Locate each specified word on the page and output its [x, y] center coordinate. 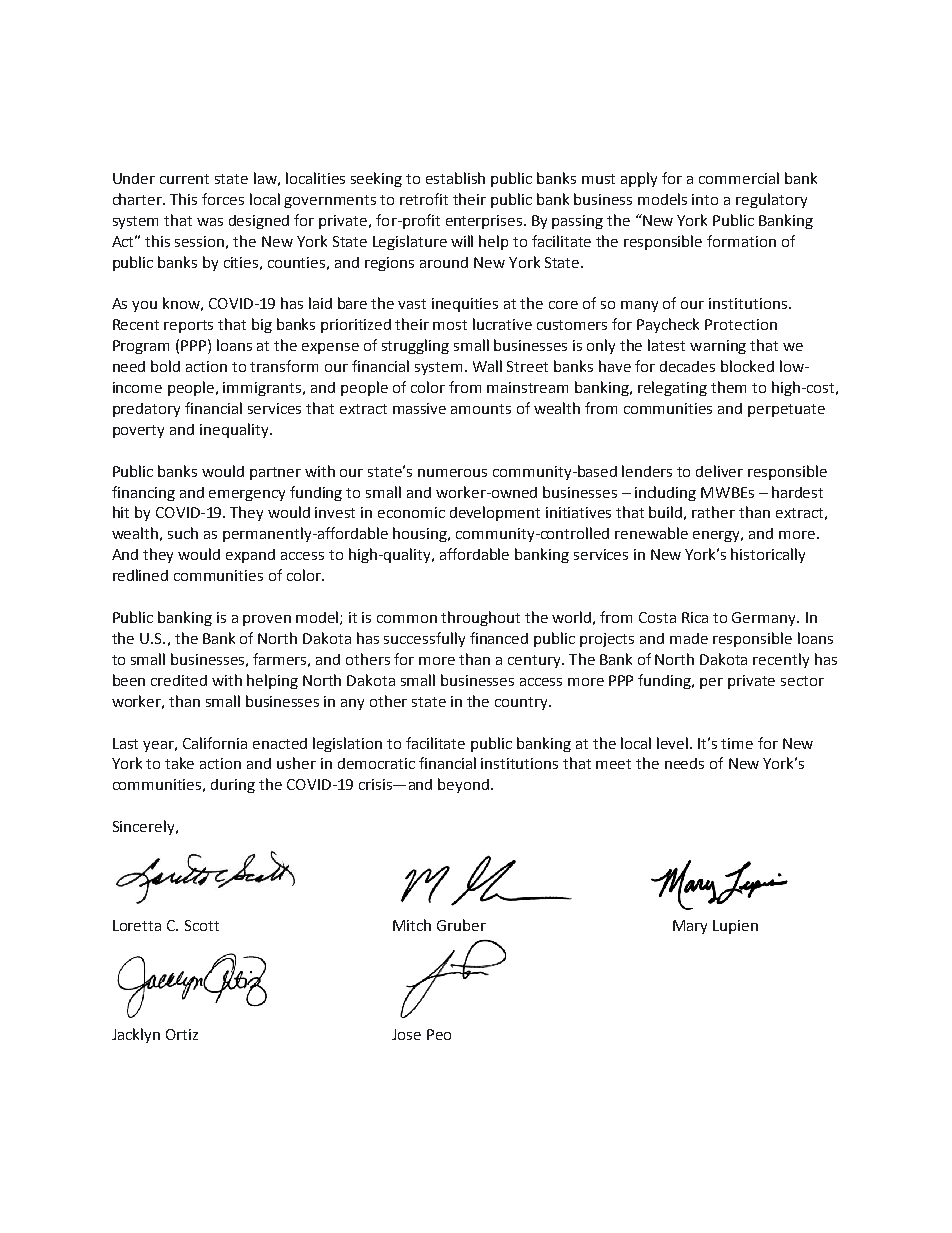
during [233, 786]
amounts [481, 409]
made [689, 638]
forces [223, 199]
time [737, 743]
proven [267, 620]
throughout [480, 618]
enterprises [485, 222]
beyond [463, 785]
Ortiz [182, 1034]
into [705, 199]
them [728, 387]
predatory [146, 410]
